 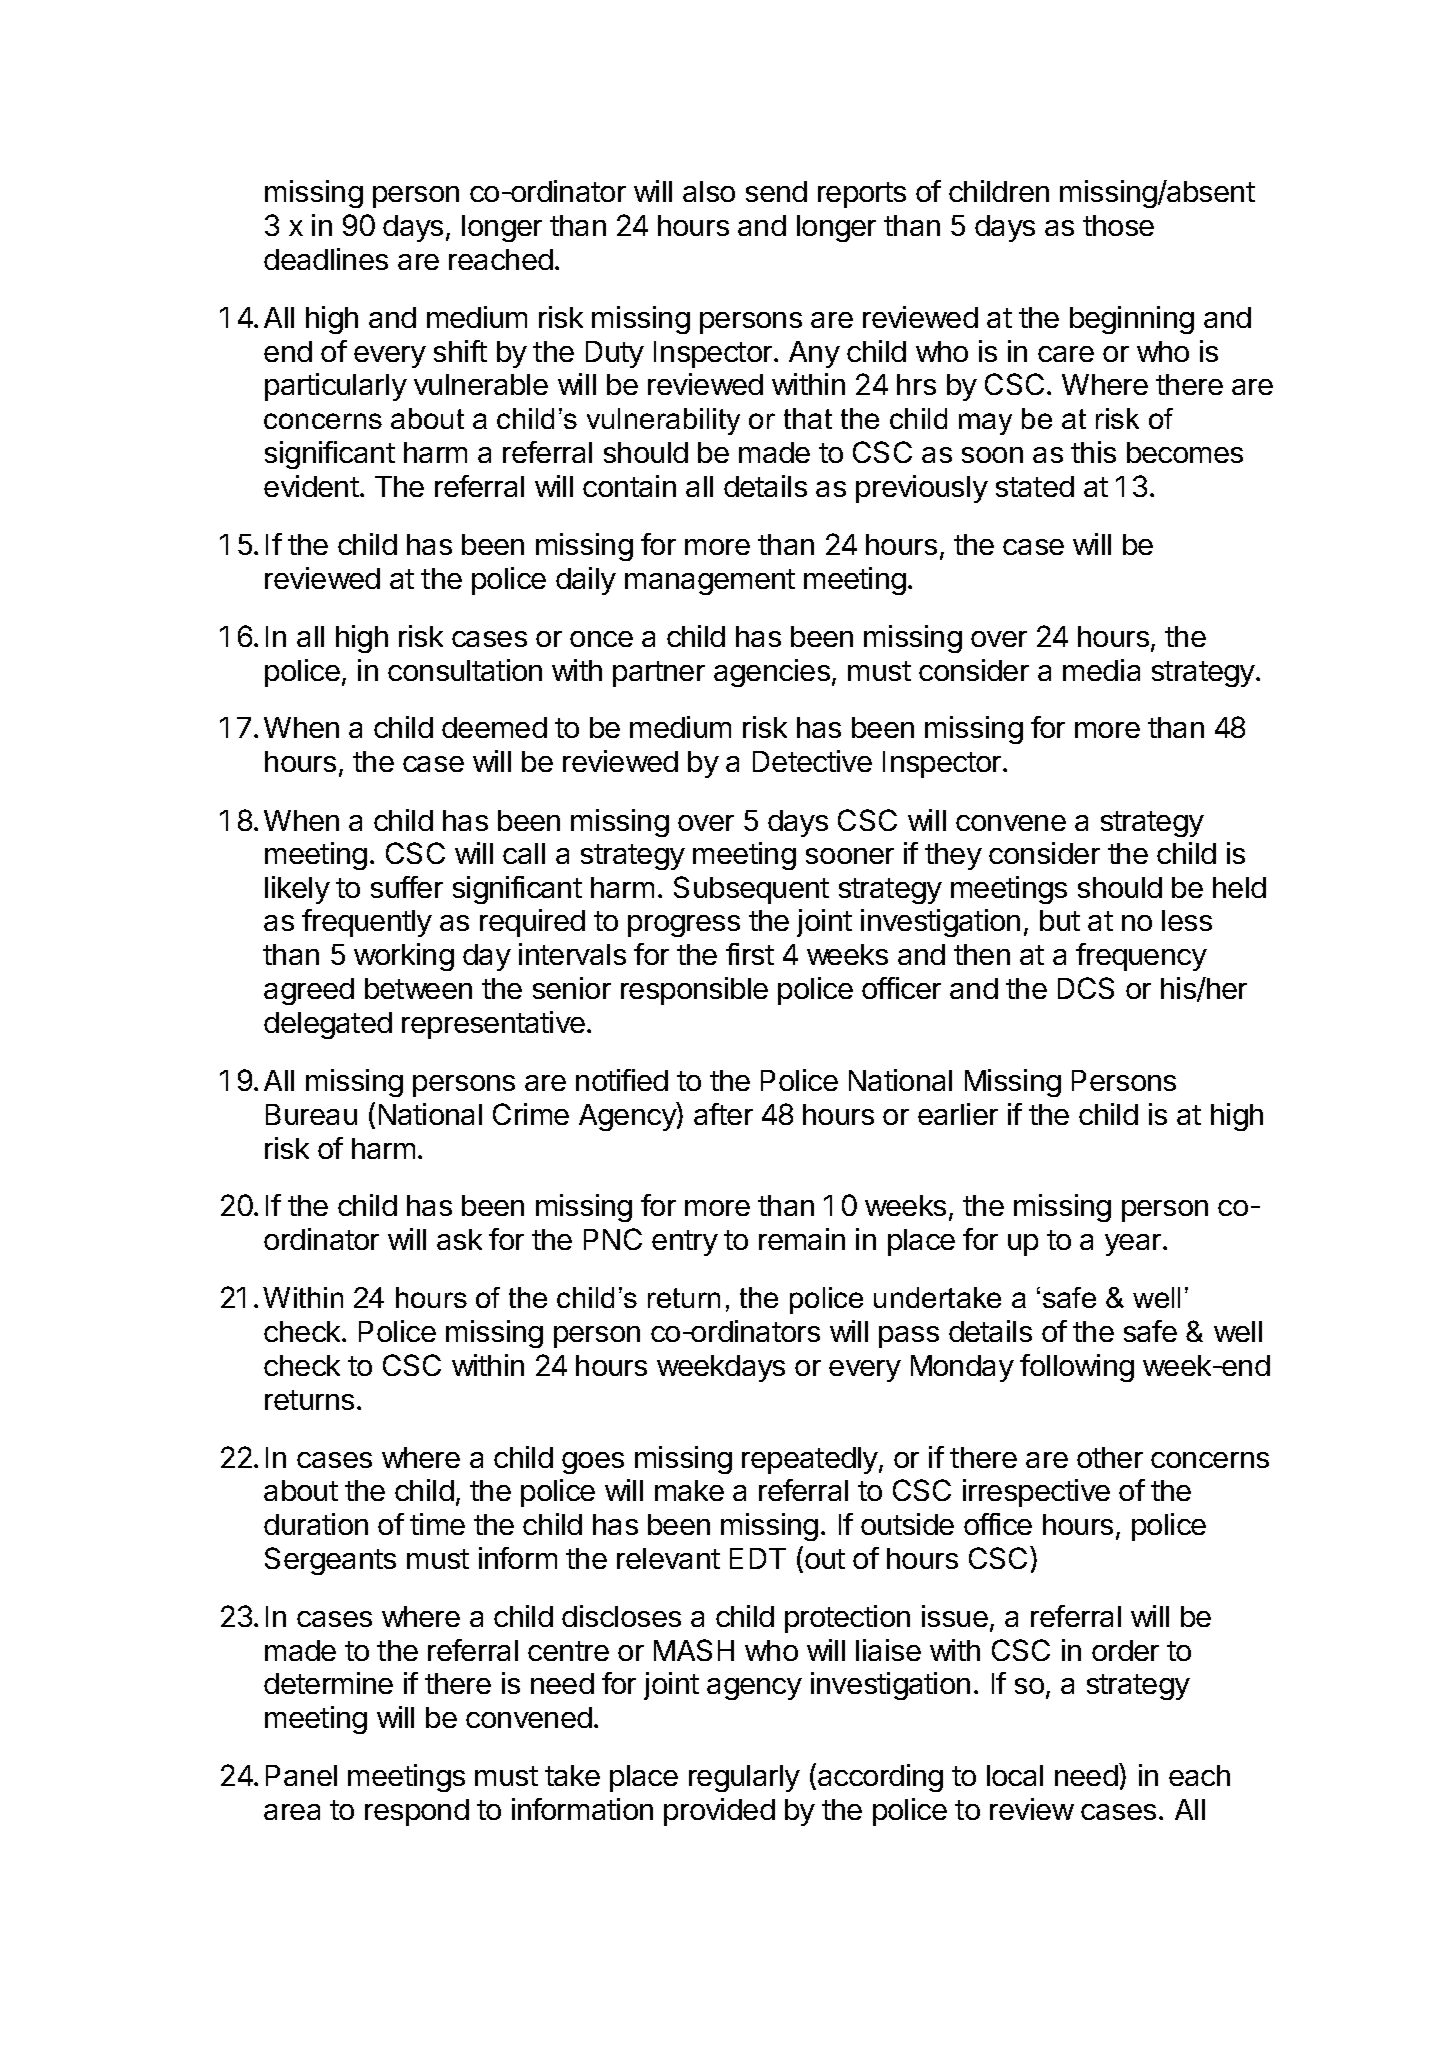 What do you see at coordinates (494, 727) in the screenshot?
I see `deemed` at bounding box center [494, 727].
